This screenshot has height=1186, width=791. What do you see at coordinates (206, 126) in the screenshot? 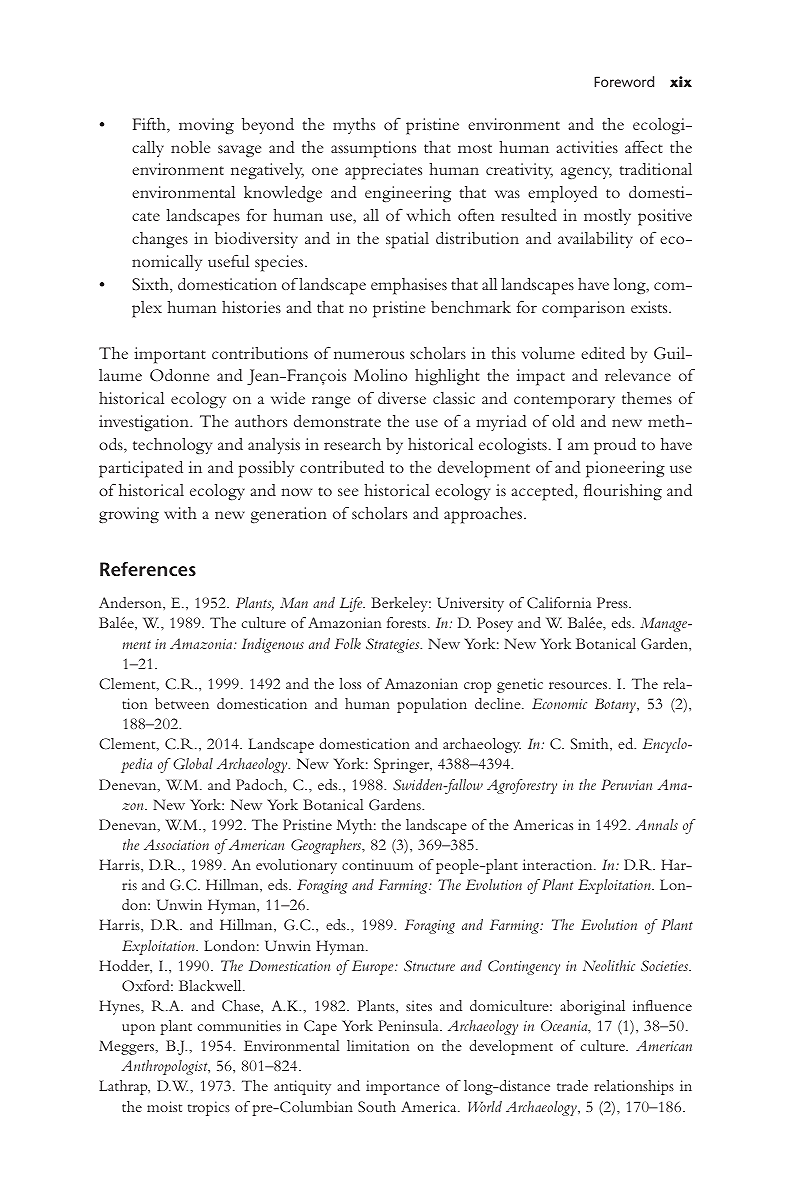
I see `moving` at bounding box center [206, 126].
